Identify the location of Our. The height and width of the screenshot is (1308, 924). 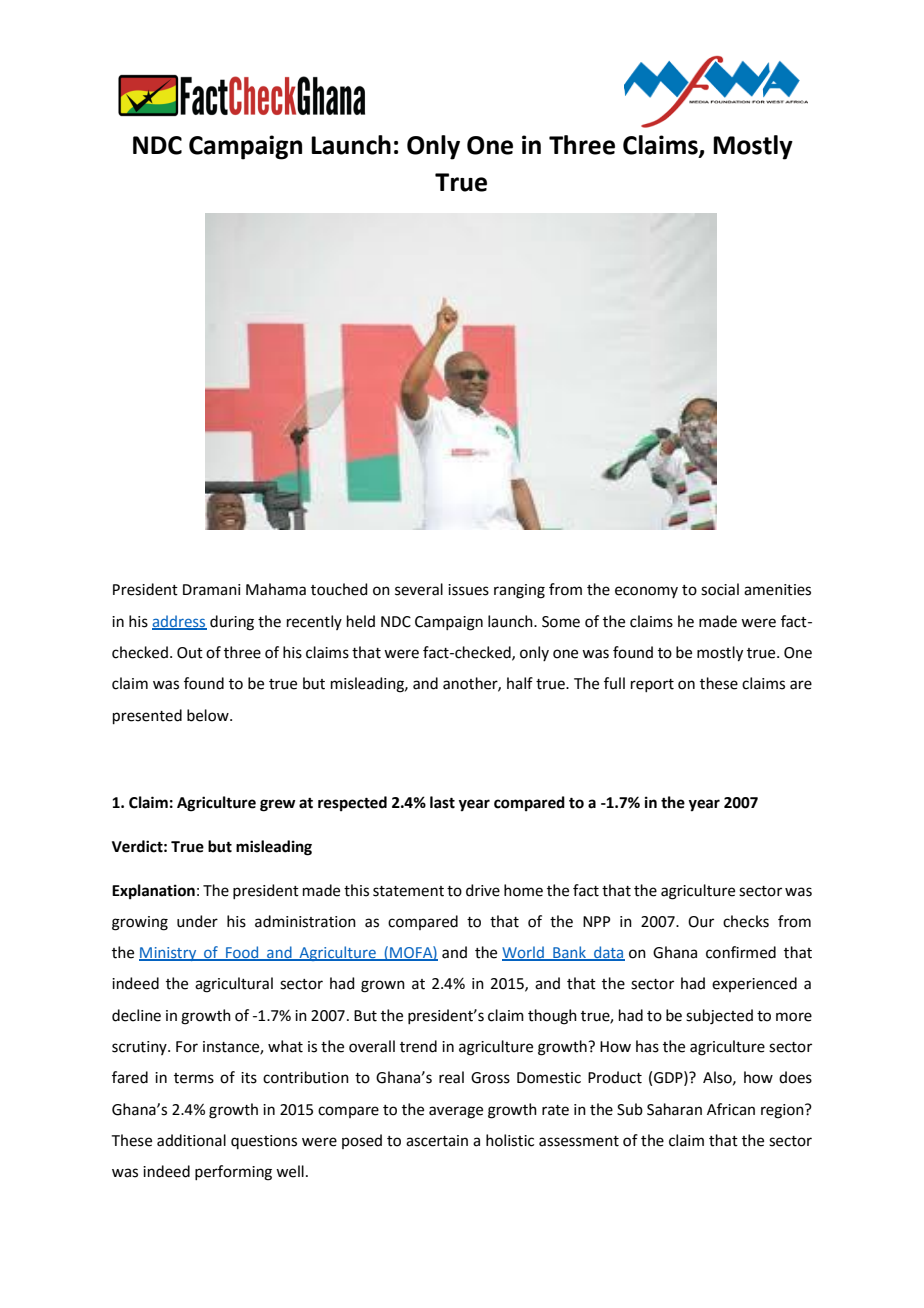
(701, 922).
